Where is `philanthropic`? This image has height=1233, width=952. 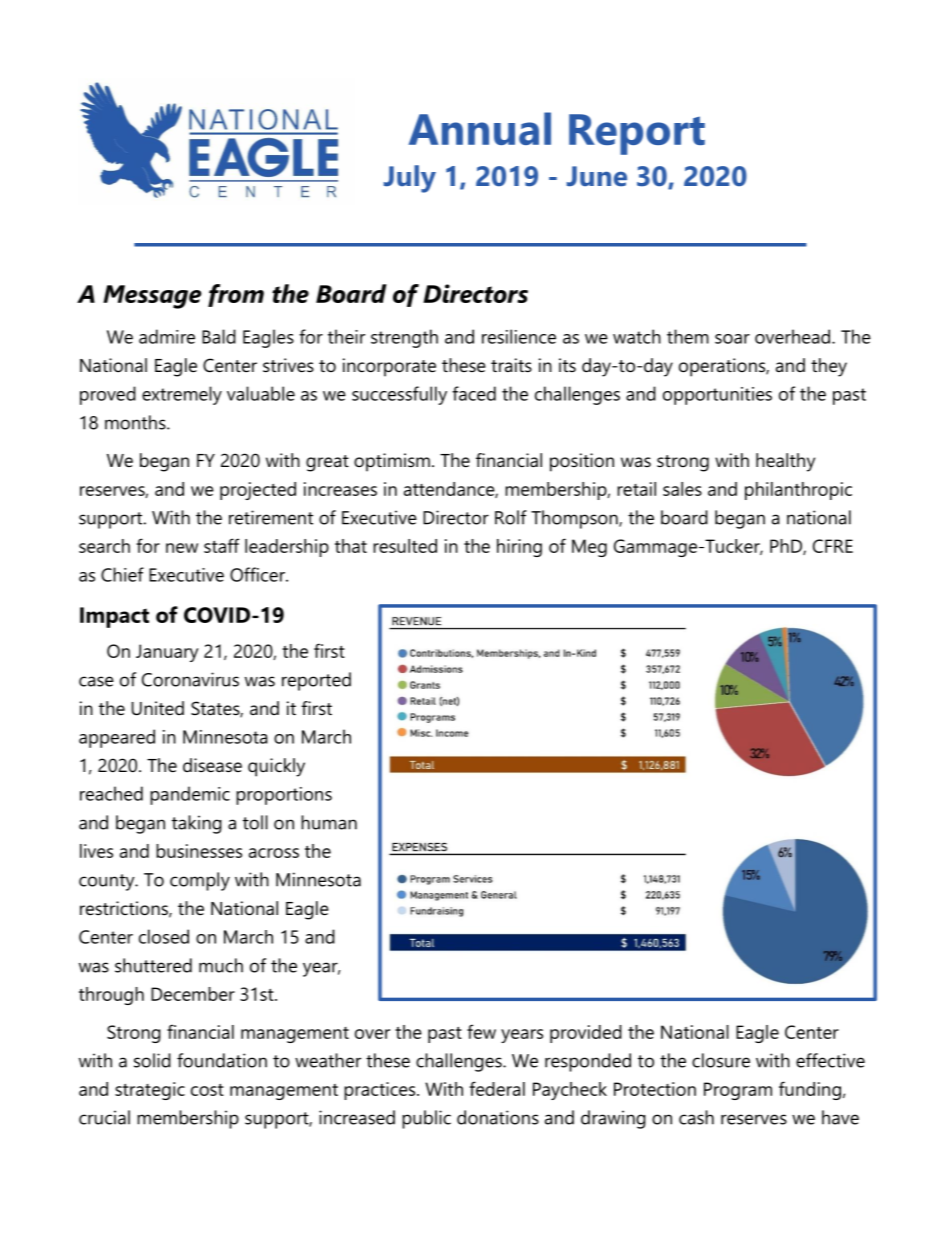
philanthropic is located at coordinates (798, 491).
